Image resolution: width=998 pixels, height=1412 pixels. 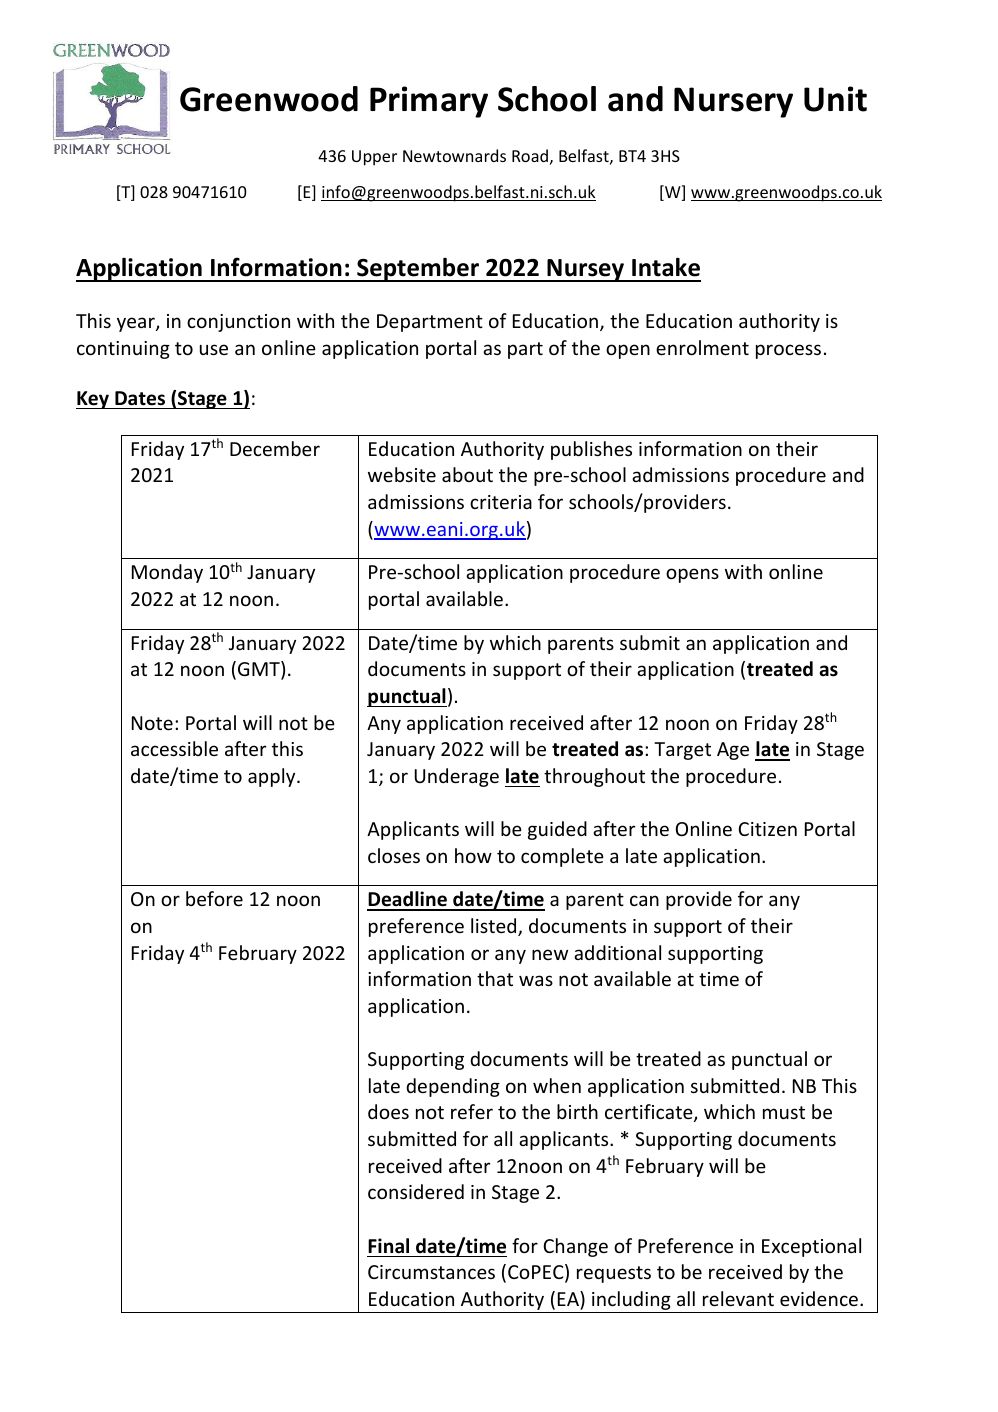 I want to click on Monday, so click(x=167, y=573).
